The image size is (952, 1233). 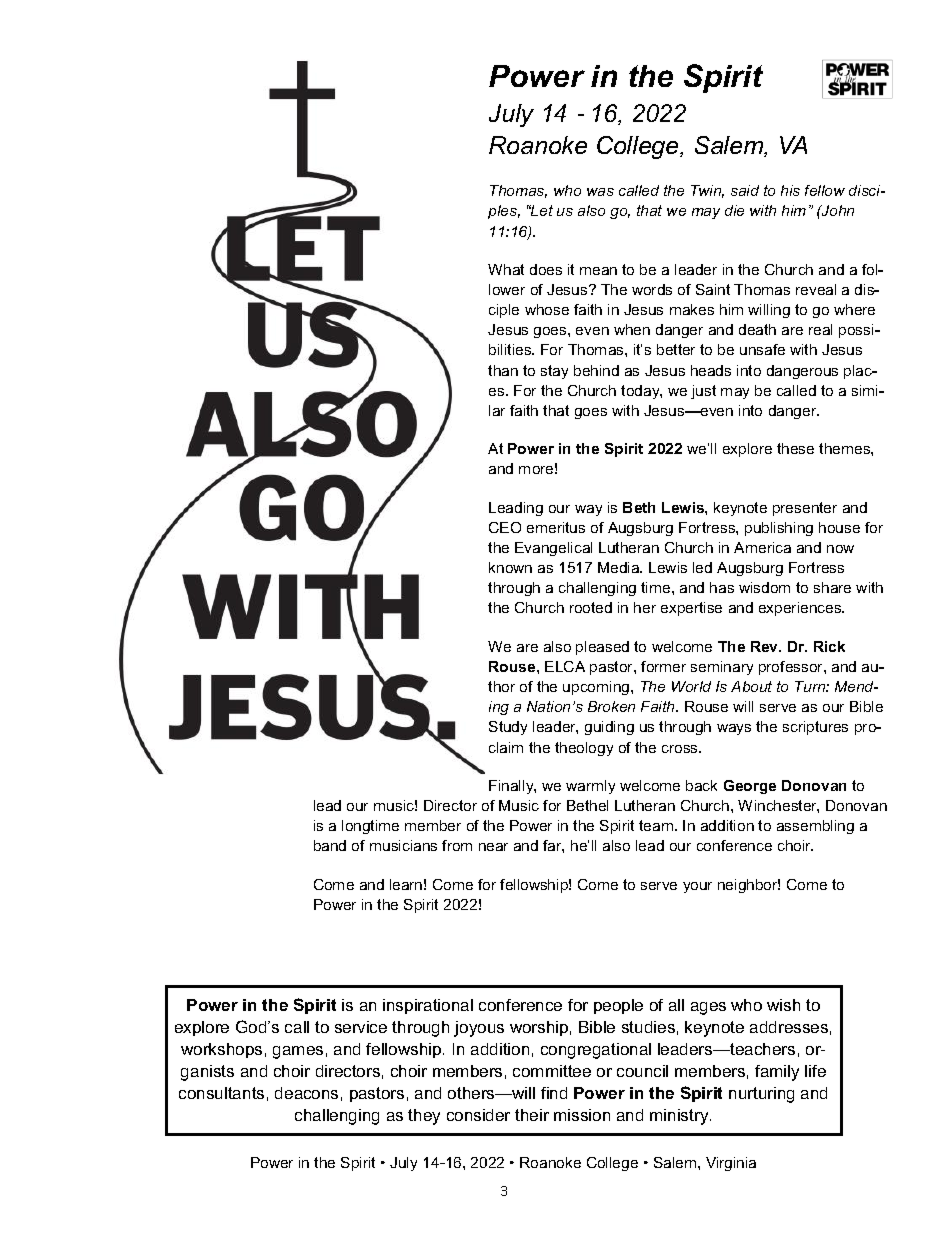 What do you see at coordinates (306, 1093) in the screenshot?
I see `deacons` at bounding box center [306, 1093].
